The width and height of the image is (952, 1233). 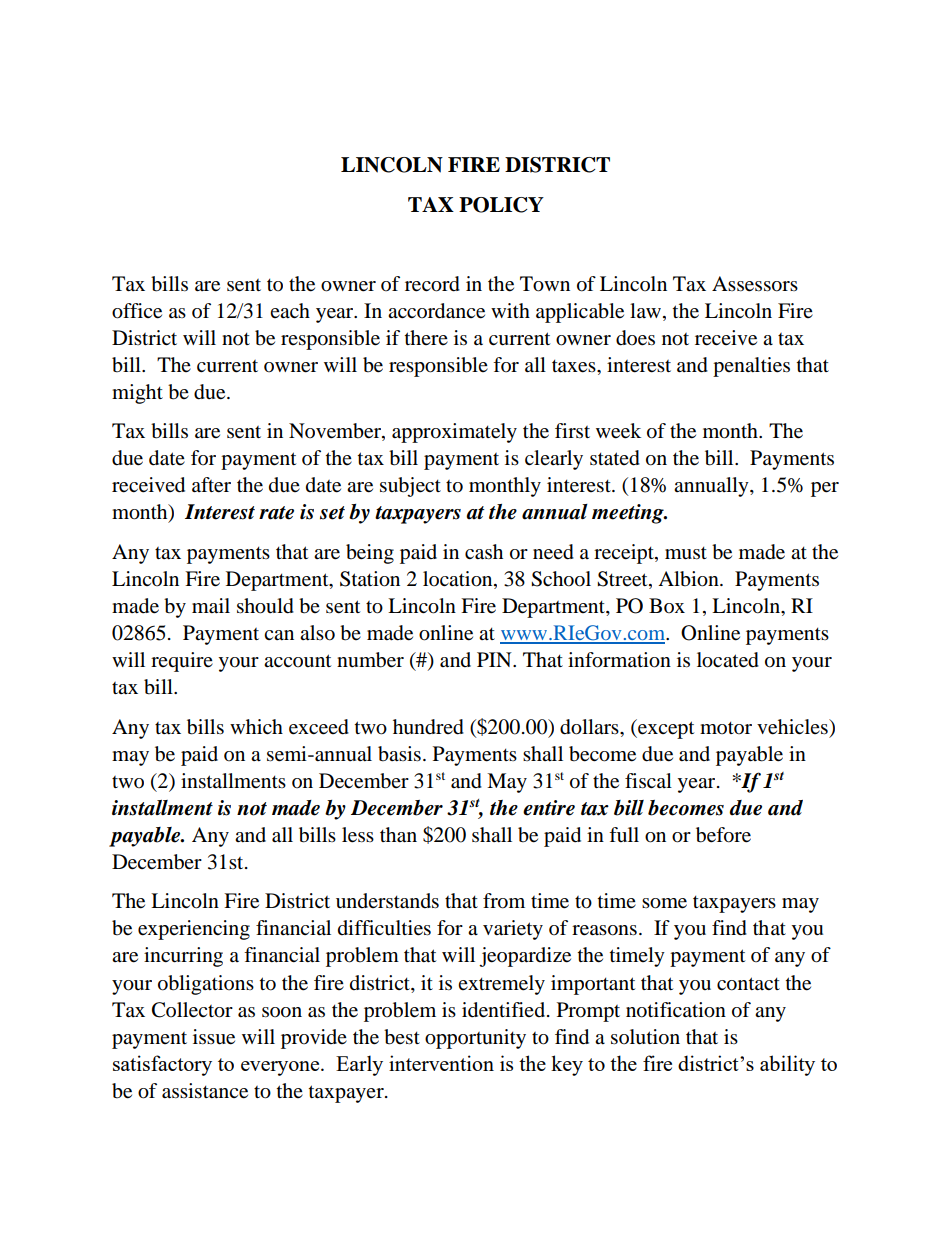 What do you see at coordinates (214, 1037) in the image?
I see `issue` at bounding box center [214, 1037].
